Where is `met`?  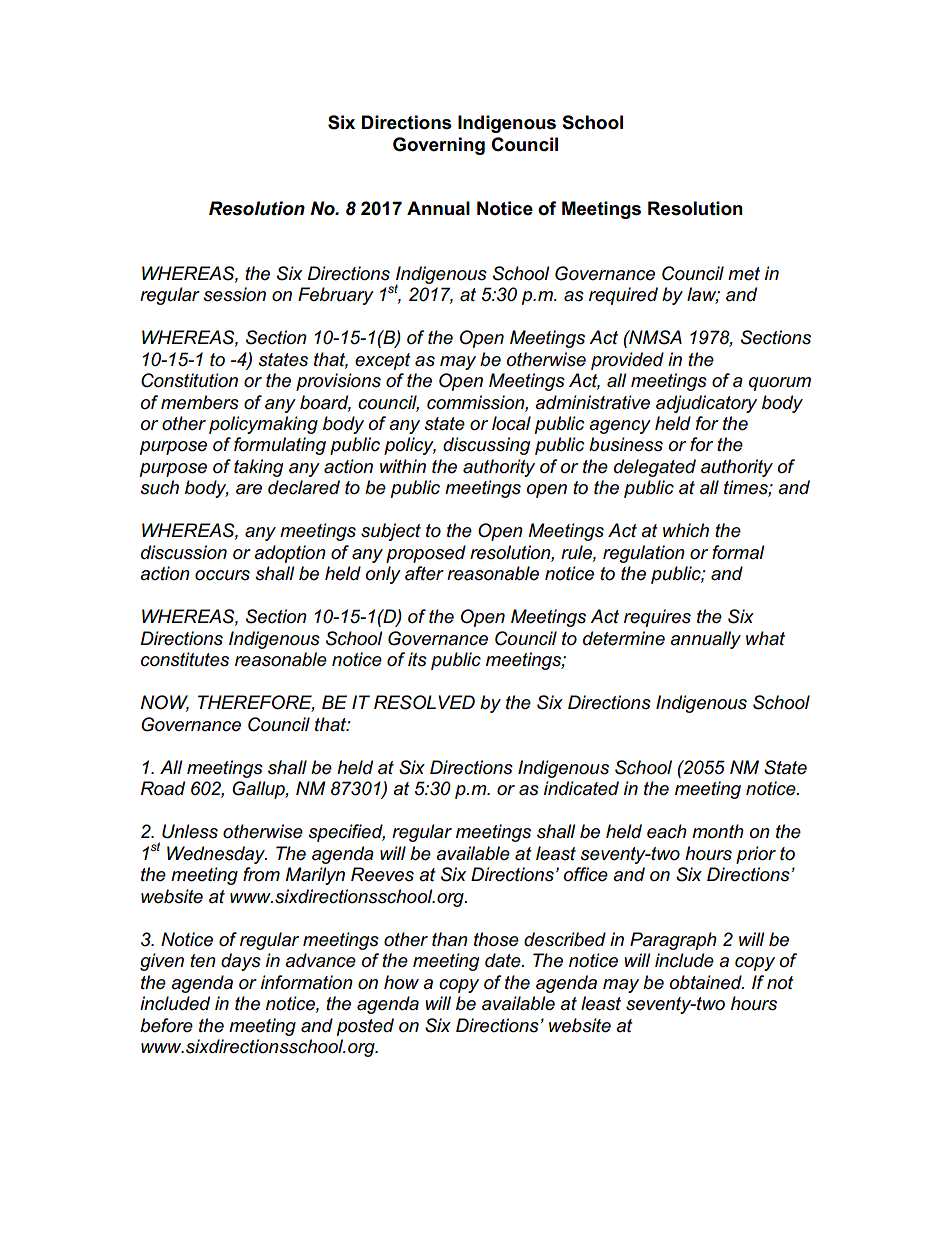
met is located at coordinates (744, 274).
